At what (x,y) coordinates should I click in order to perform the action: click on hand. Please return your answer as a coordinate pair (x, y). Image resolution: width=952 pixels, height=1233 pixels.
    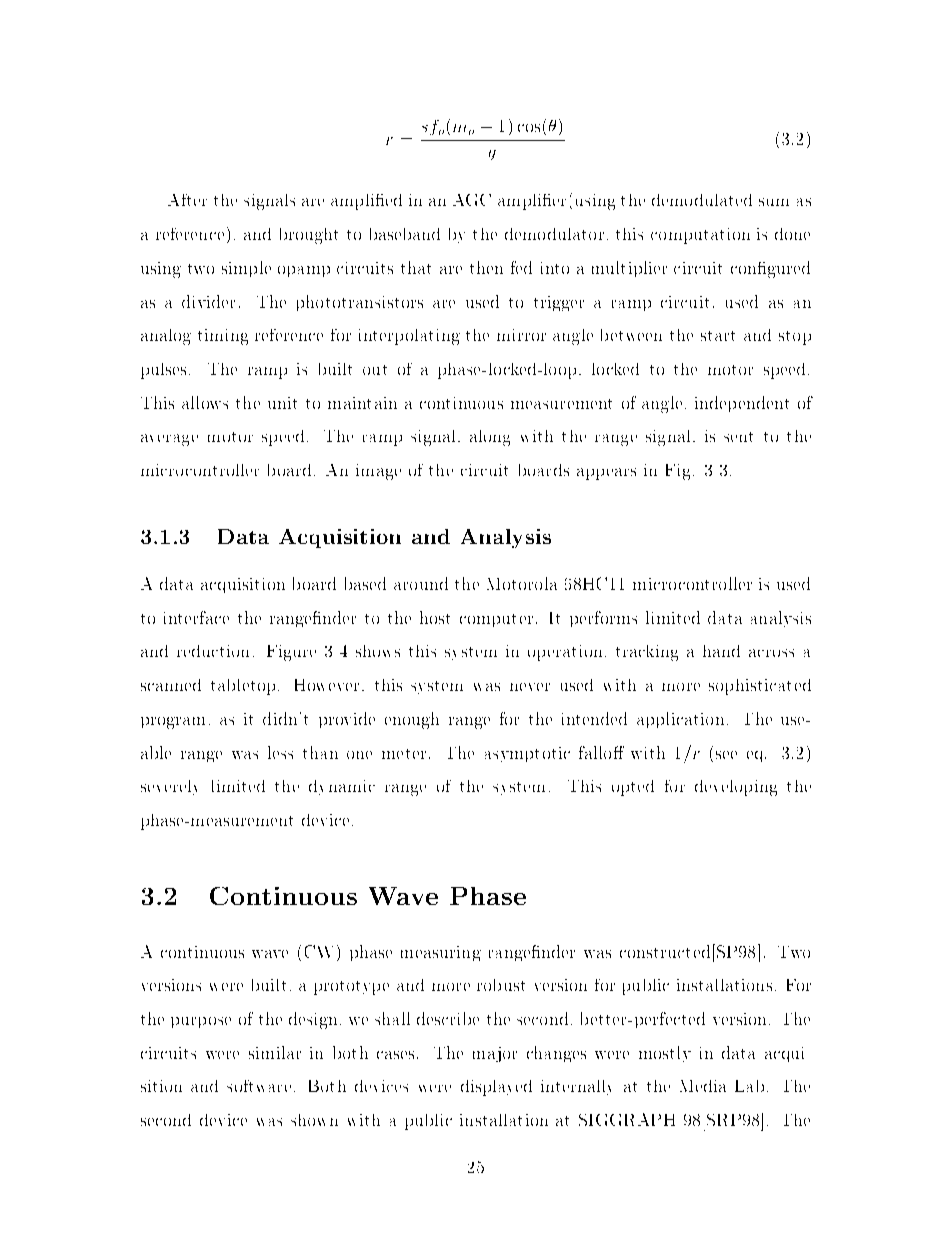
    Looking at the image, I should click on (721, 651).
